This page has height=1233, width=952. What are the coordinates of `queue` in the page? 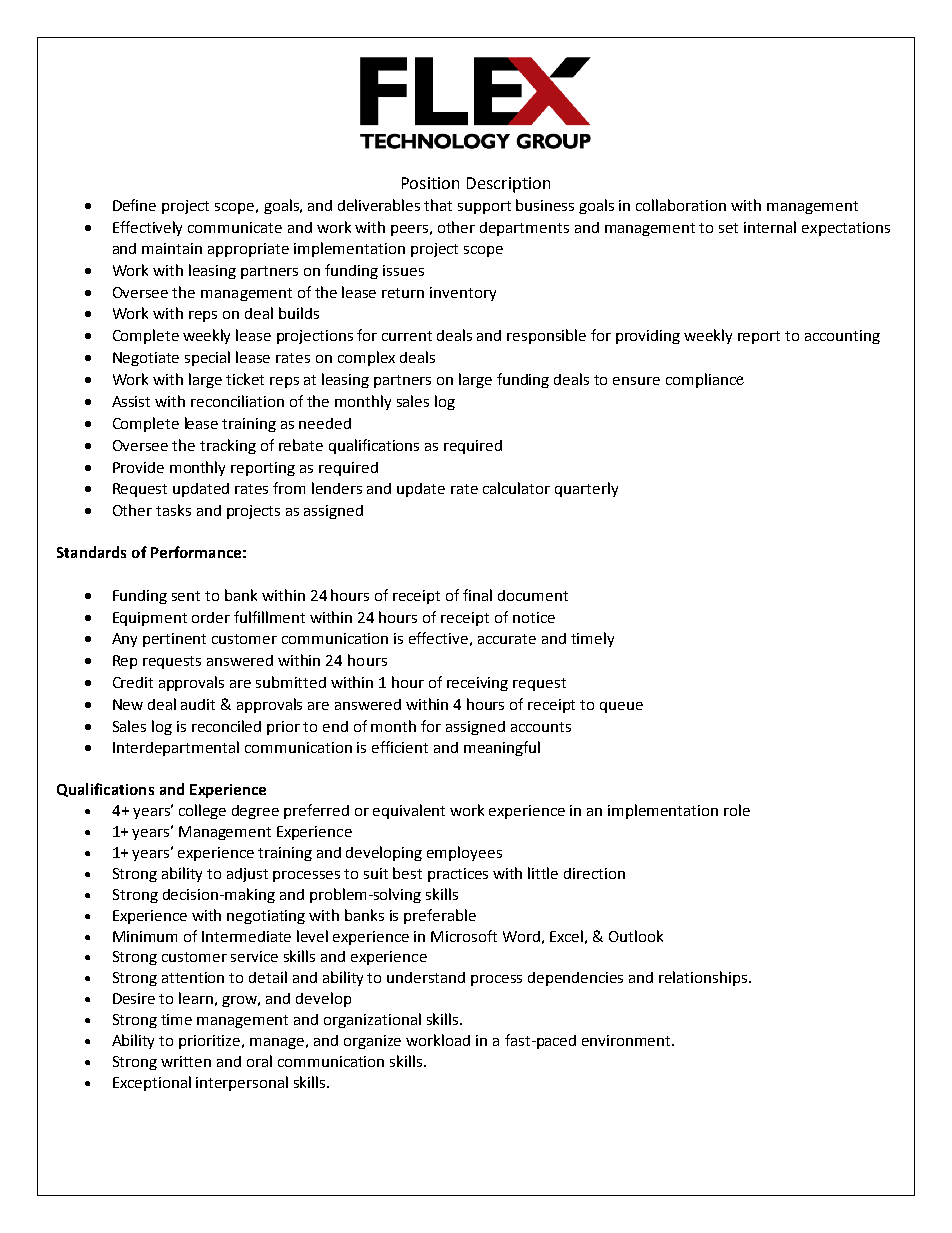 It's located at (621, 707).
